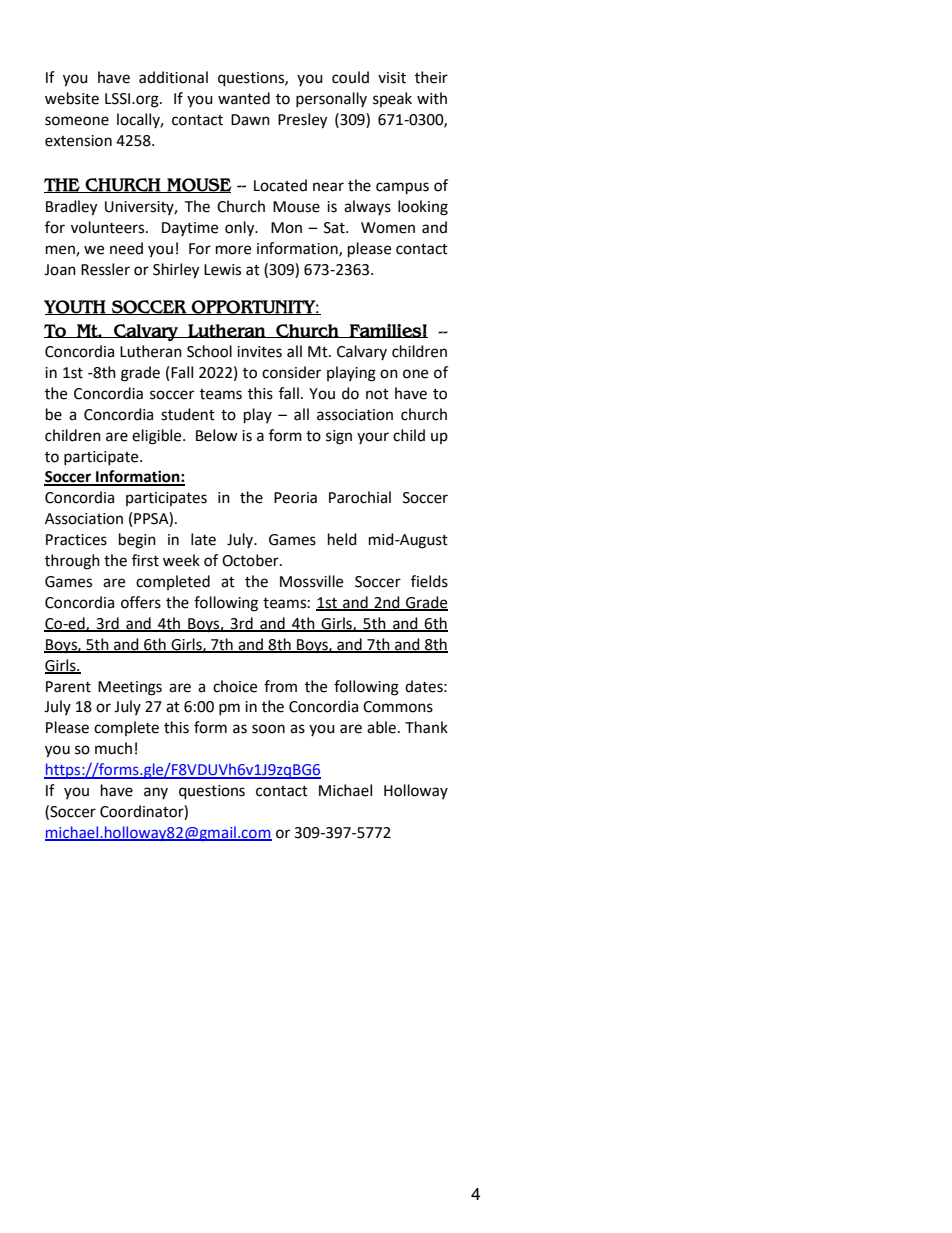 This screenshot has width=952, height=1233. Describe the element at coordinates (429, 581) in the screenshot. I see `fields` at that location.
